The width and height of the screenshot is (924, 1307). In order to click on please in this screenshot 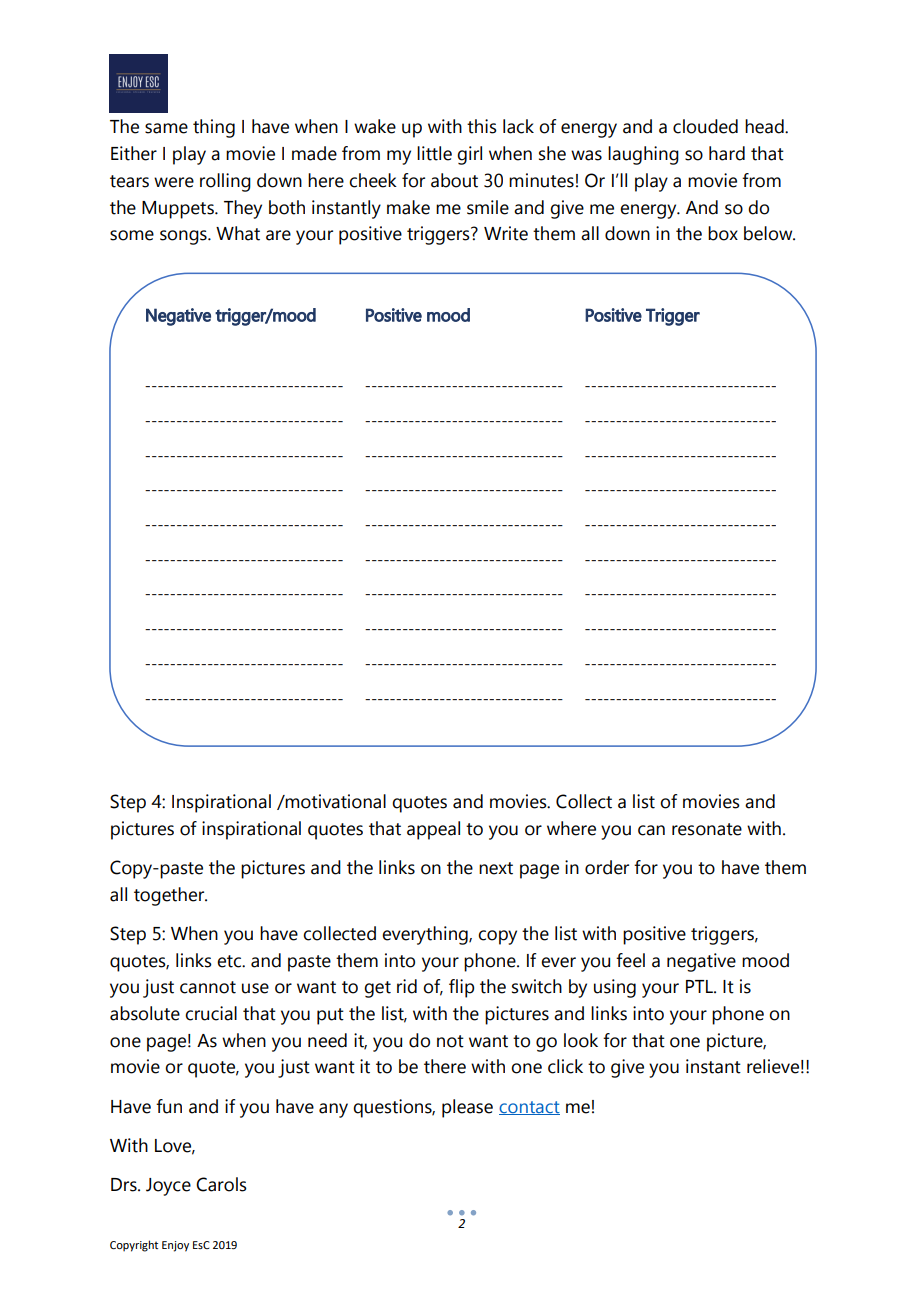, I will do `click(467, 1108)`.
